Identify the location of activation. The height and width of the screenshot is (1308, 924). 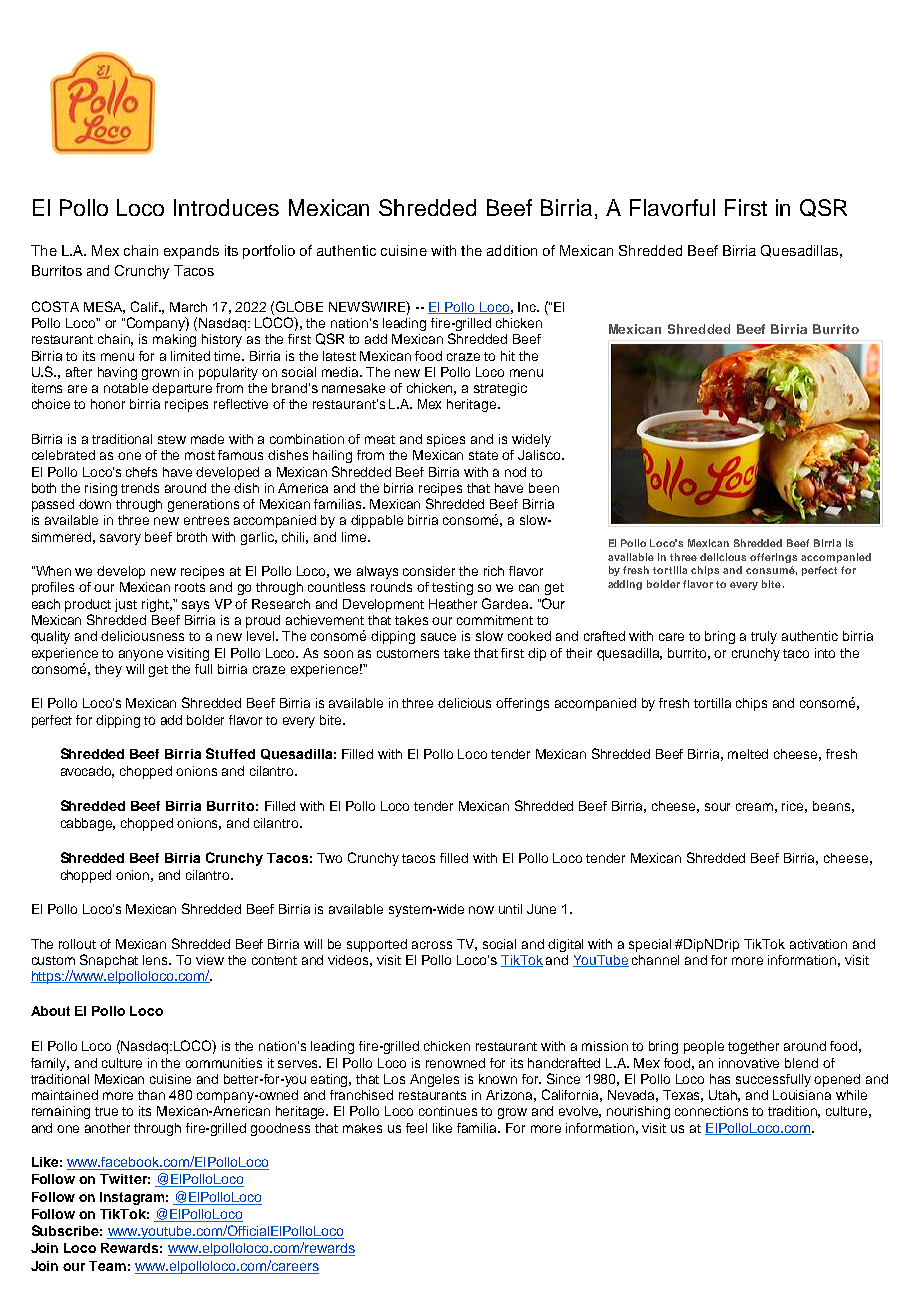
(818, 944).
